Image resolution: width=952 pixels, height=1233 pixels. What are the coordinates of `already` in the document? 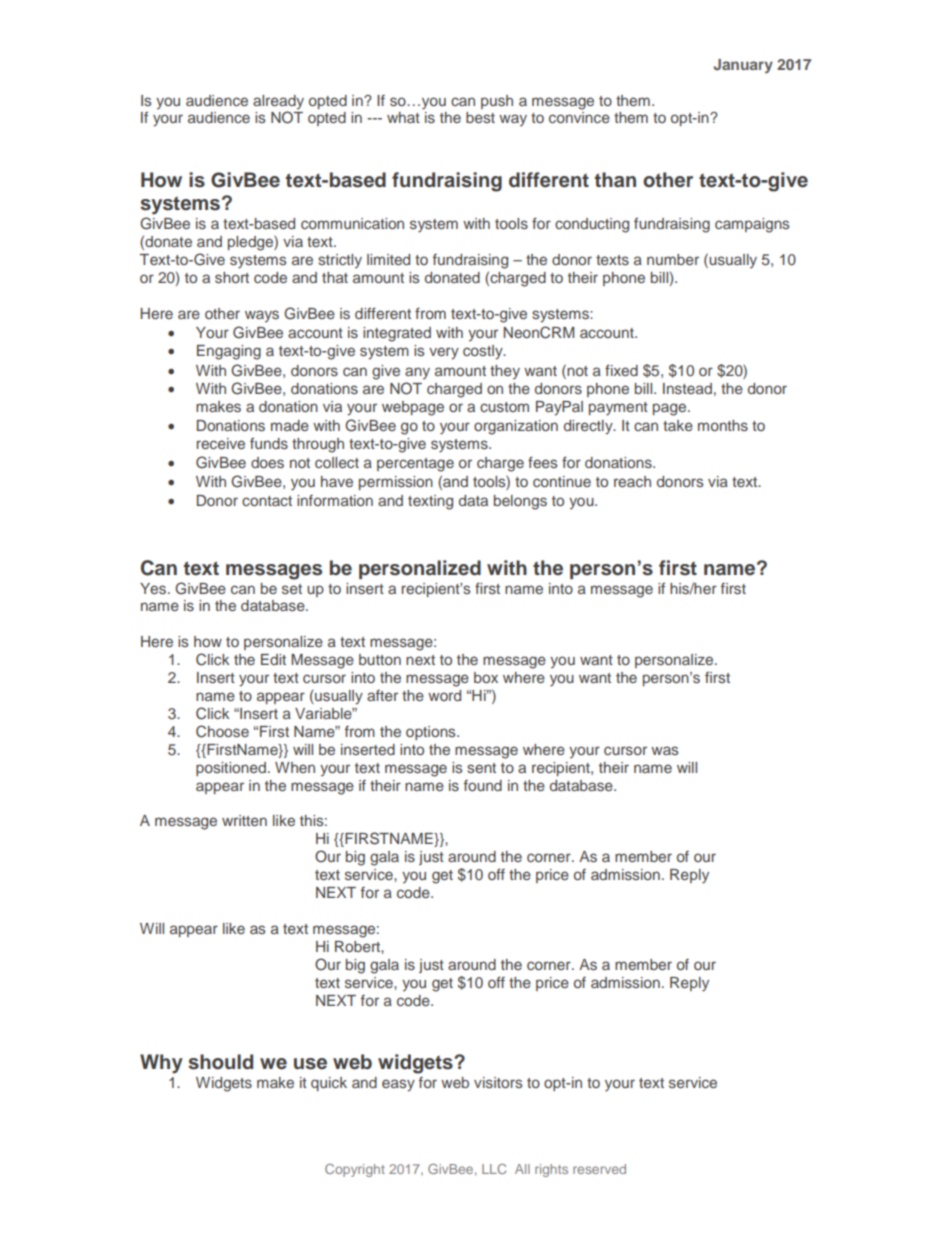 It's located at (278, 102).
